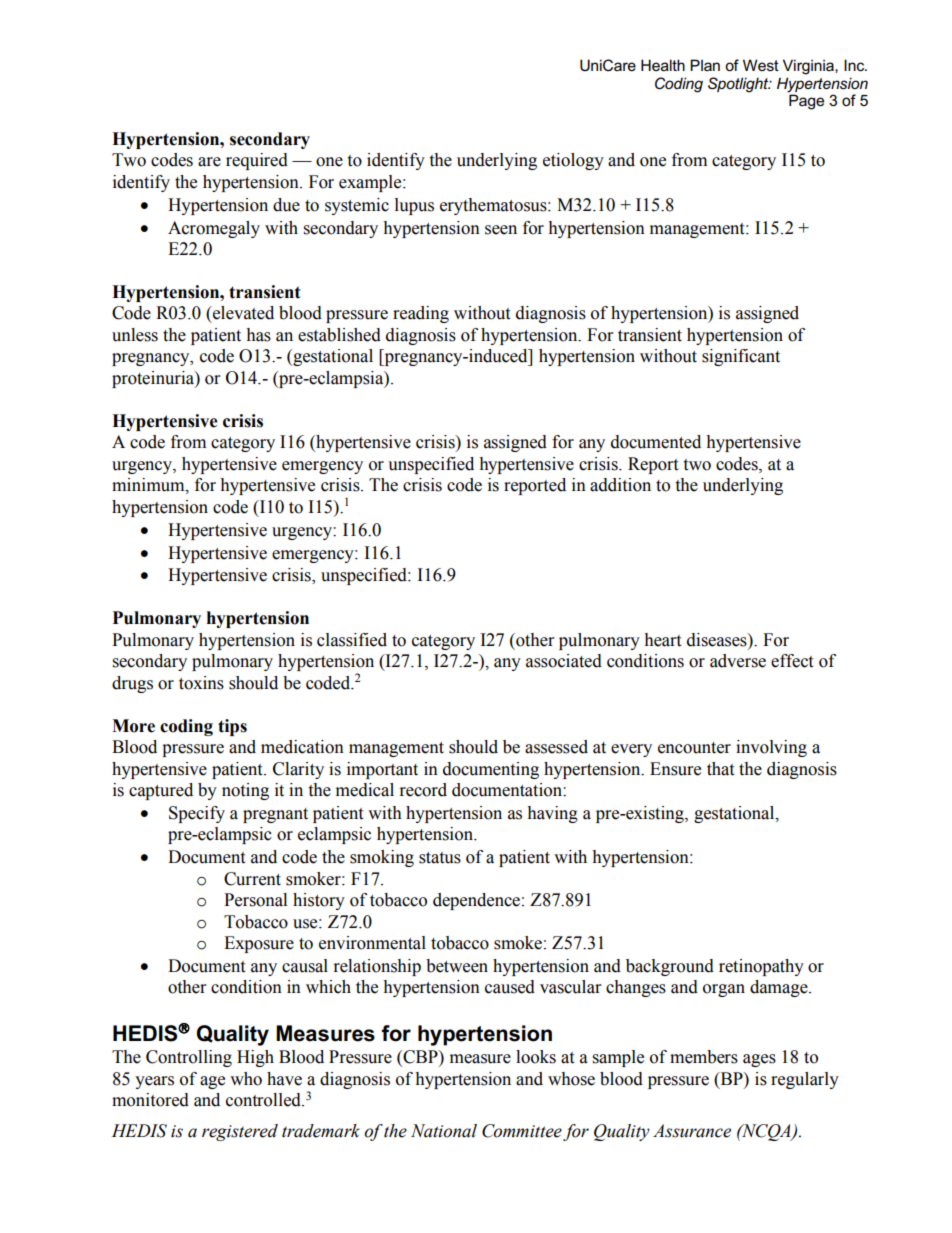 The width and height of the screenshot is (952, 1233). What do you see at coordinates (573, 161) in the screenshot?
I see `etiology` at bounding box center [573, 161].
